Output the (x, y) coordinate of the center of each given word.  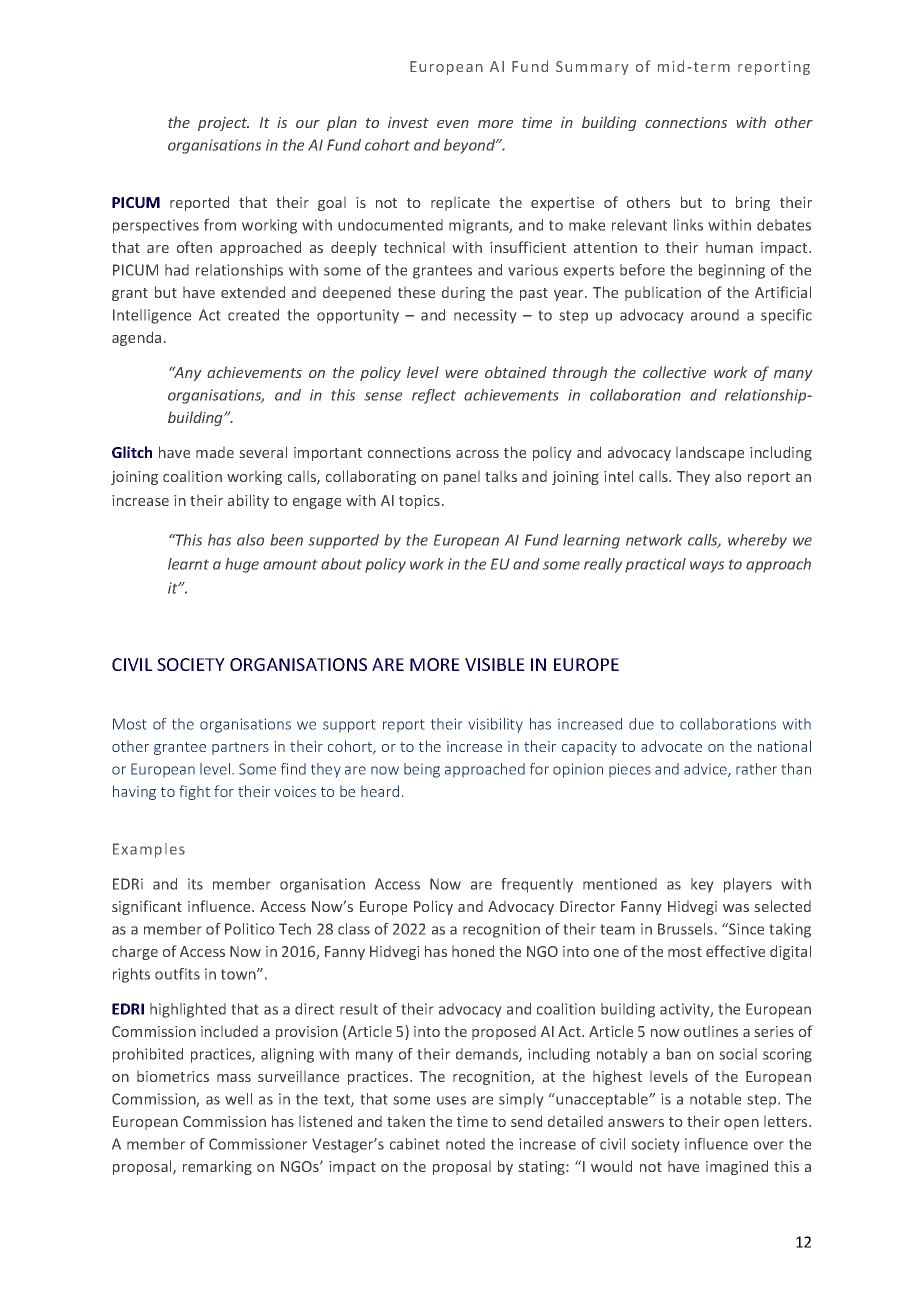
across (477, 454)
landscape (710, 453)
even (453, 124)
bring (753, 203)
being (422, 770)
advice (706, 770)
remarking (217, 1167)
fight (194, 792)
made (215, 452)
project (223, 124)
